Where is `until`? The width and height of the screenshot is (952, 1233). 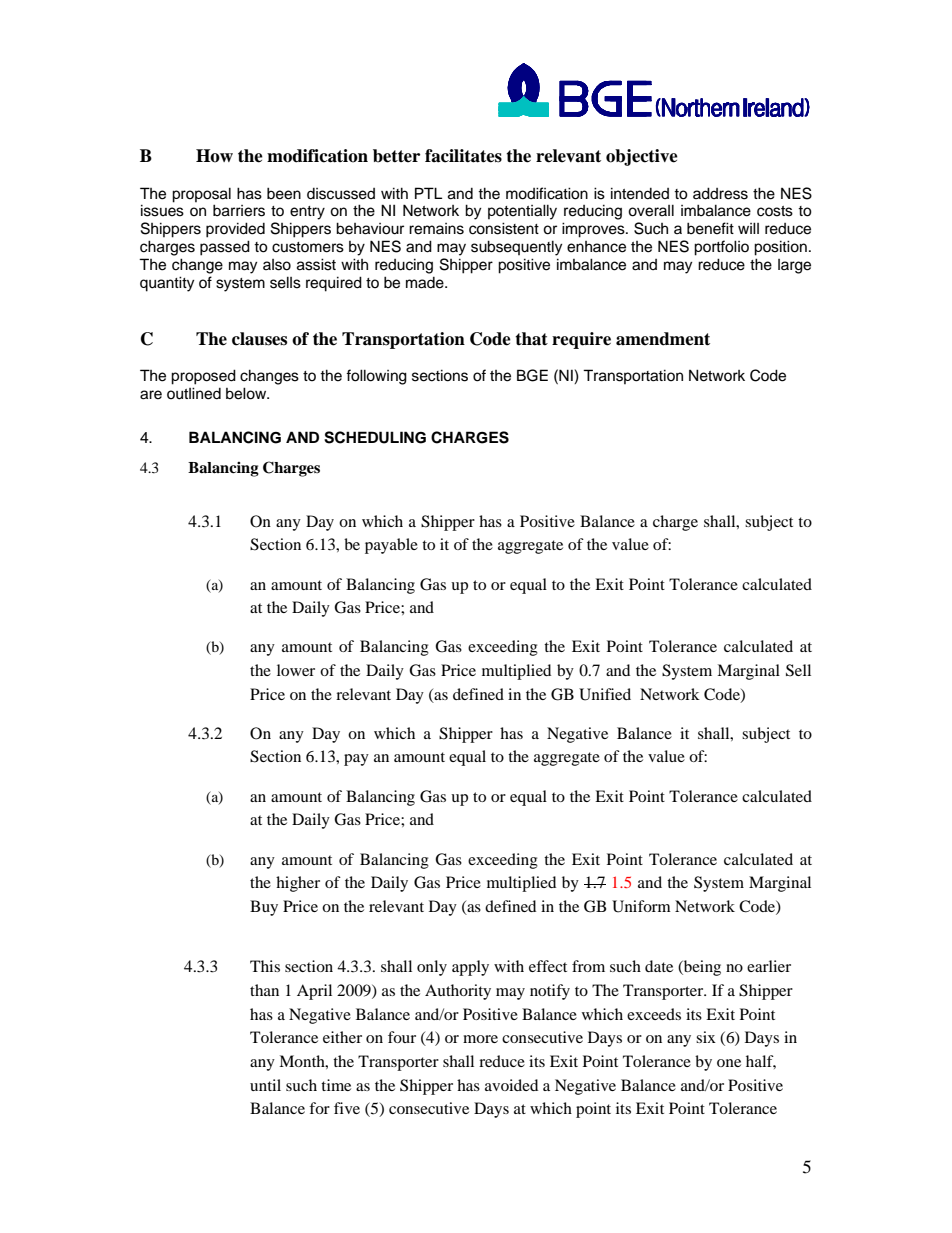 until is located at coordinates (265, 1085).
